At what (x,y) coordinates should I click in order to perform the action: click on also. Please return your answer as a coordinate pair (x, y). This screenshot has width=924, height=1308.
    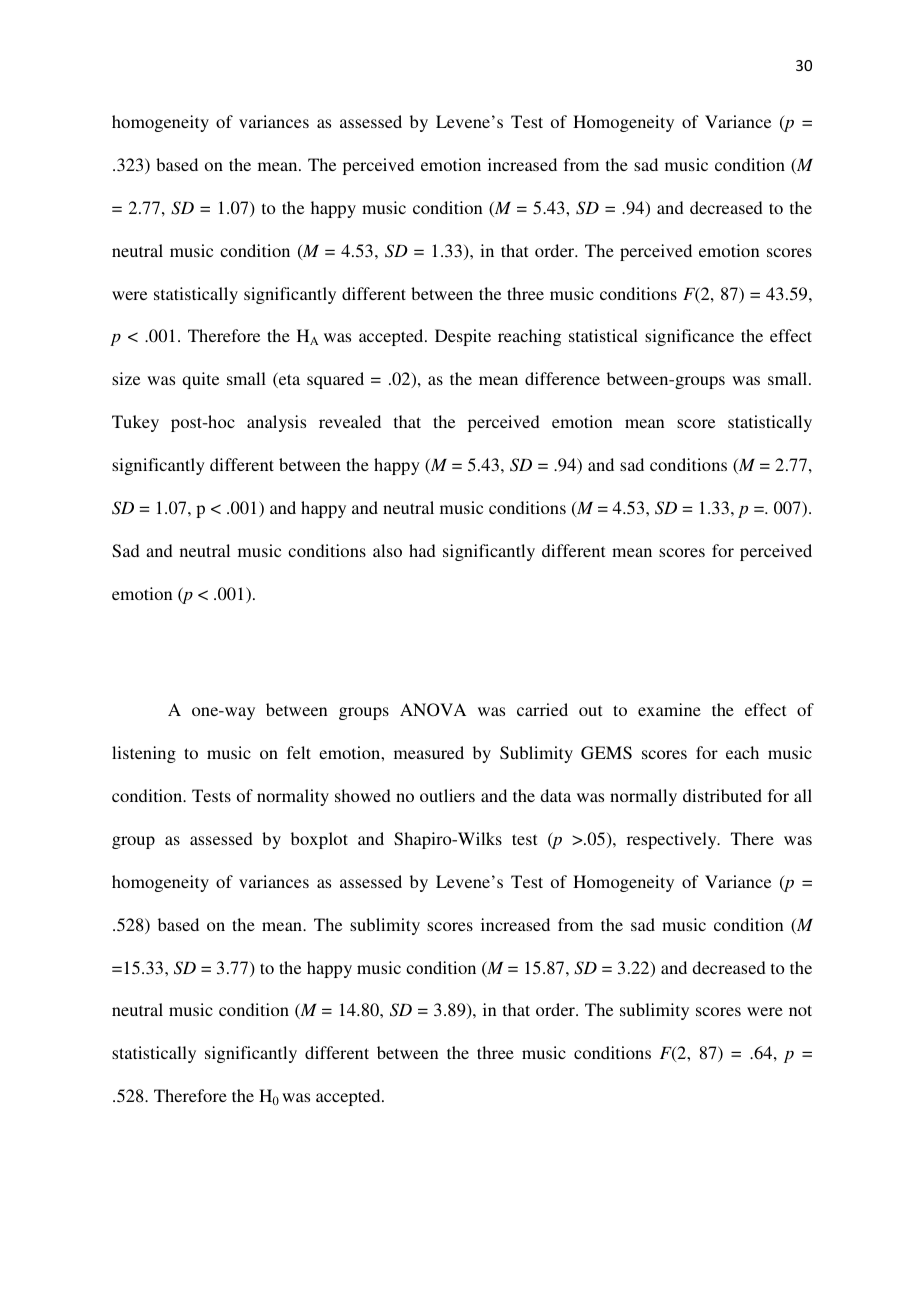
    Looking at the image, I should click on (387, 550).
